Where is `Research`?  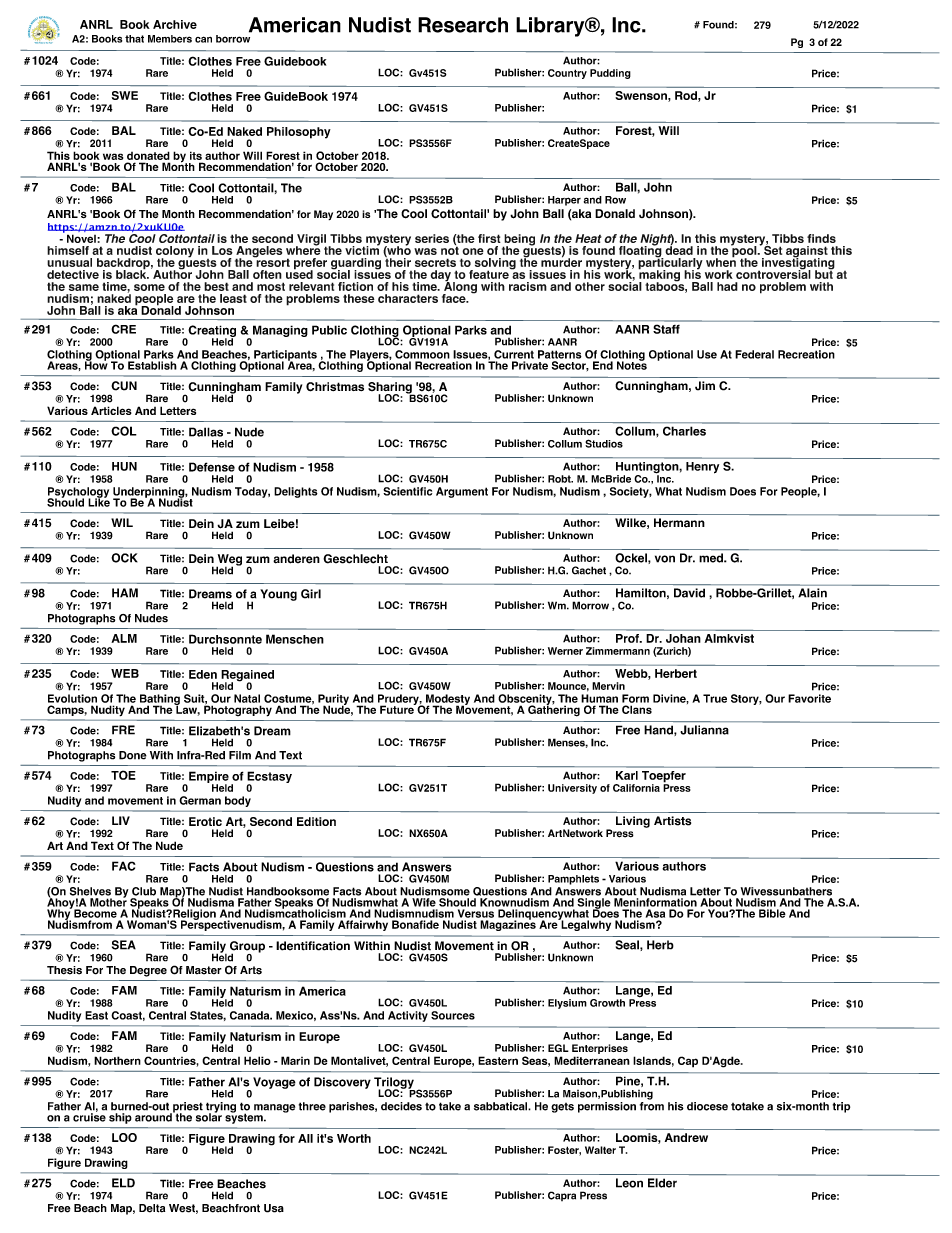 Research is located at coordinates (463, 25).
